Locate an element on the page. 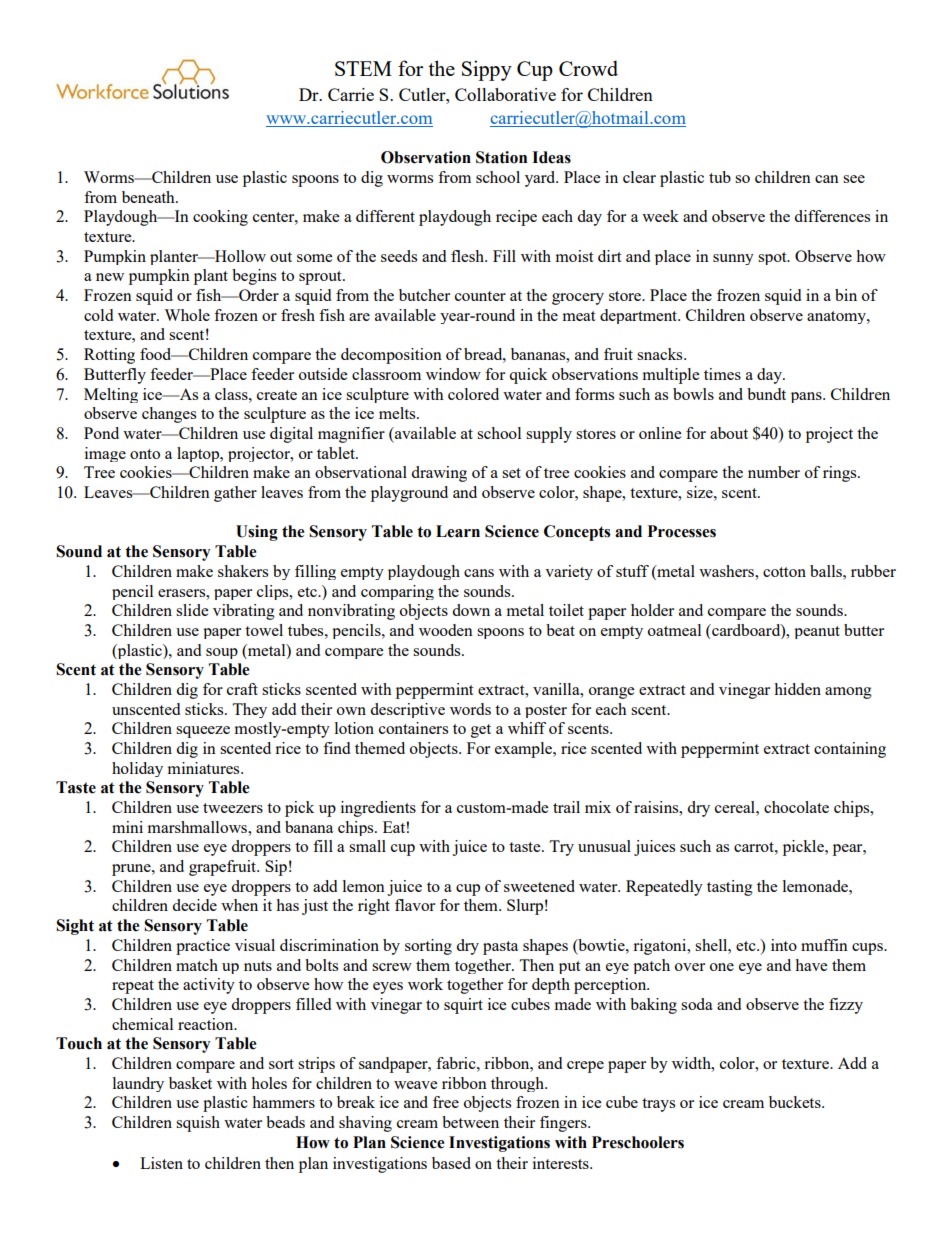  words is located at coordinates (470, 709).
